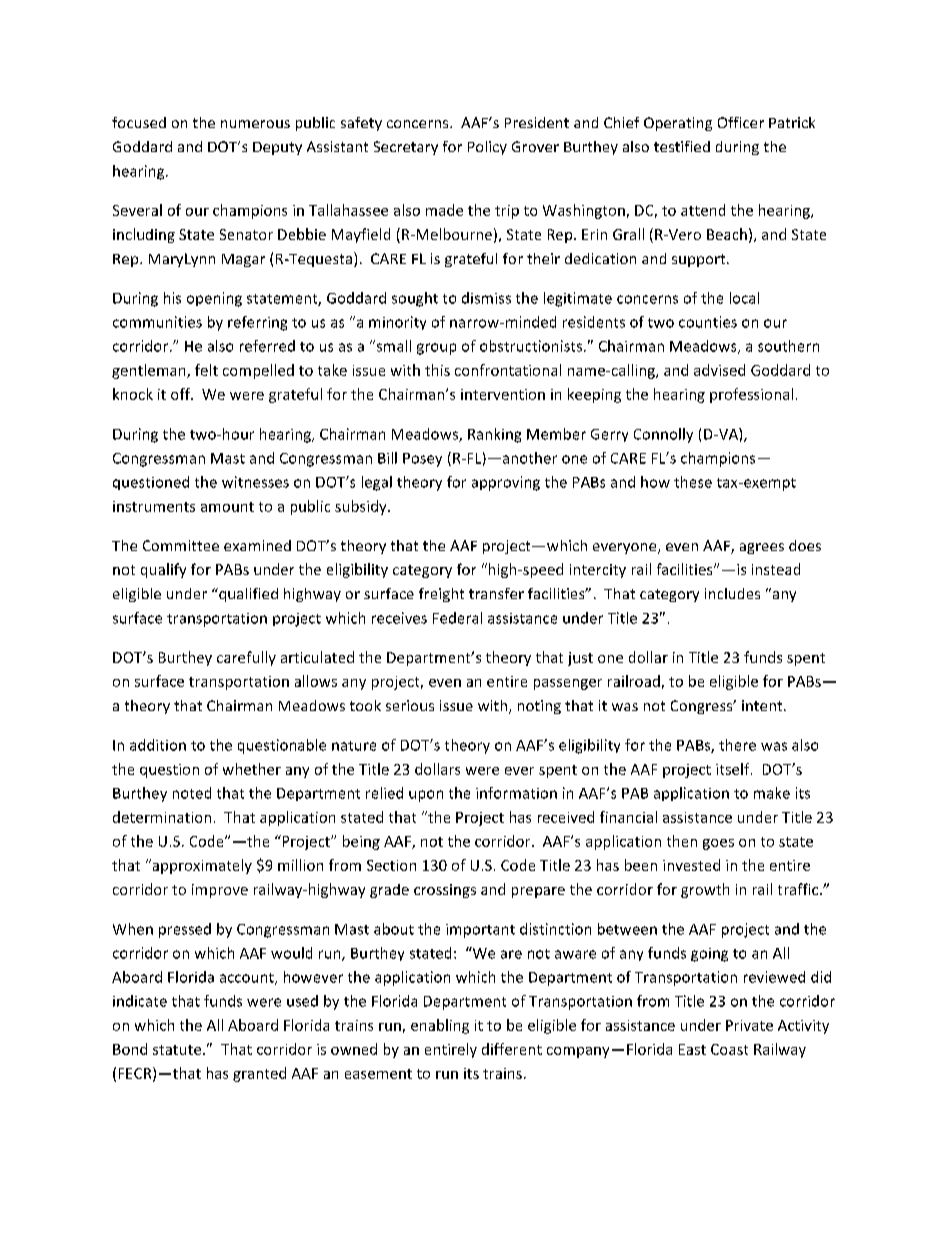 The width and height of the screenshot is (952, 1233). Describe the element at coordinates (719, 370) in the screenshot. I see `advised` at that location.
